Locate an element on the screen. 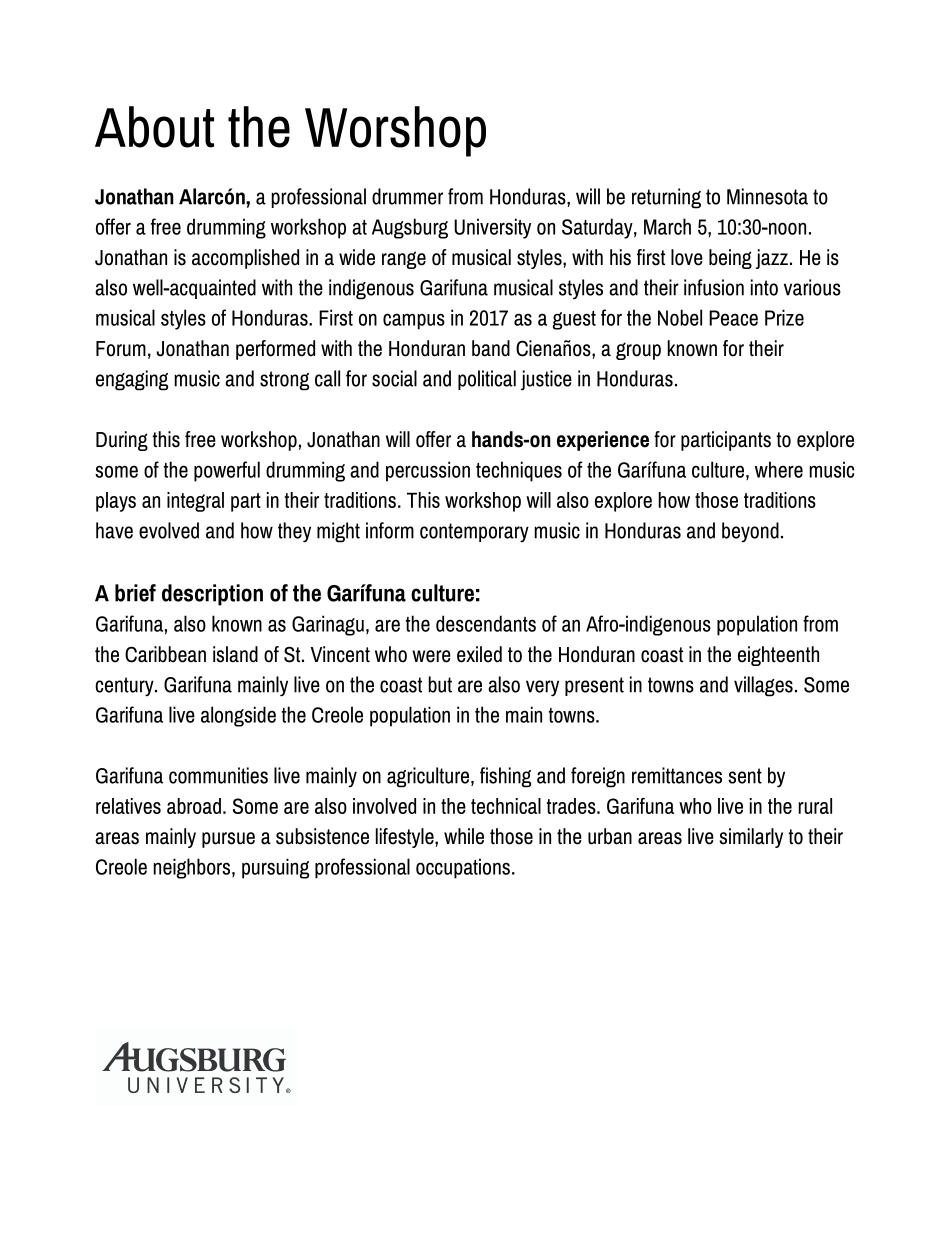 The image size is (952, 1233). but is located at coordinates (440, 684).
